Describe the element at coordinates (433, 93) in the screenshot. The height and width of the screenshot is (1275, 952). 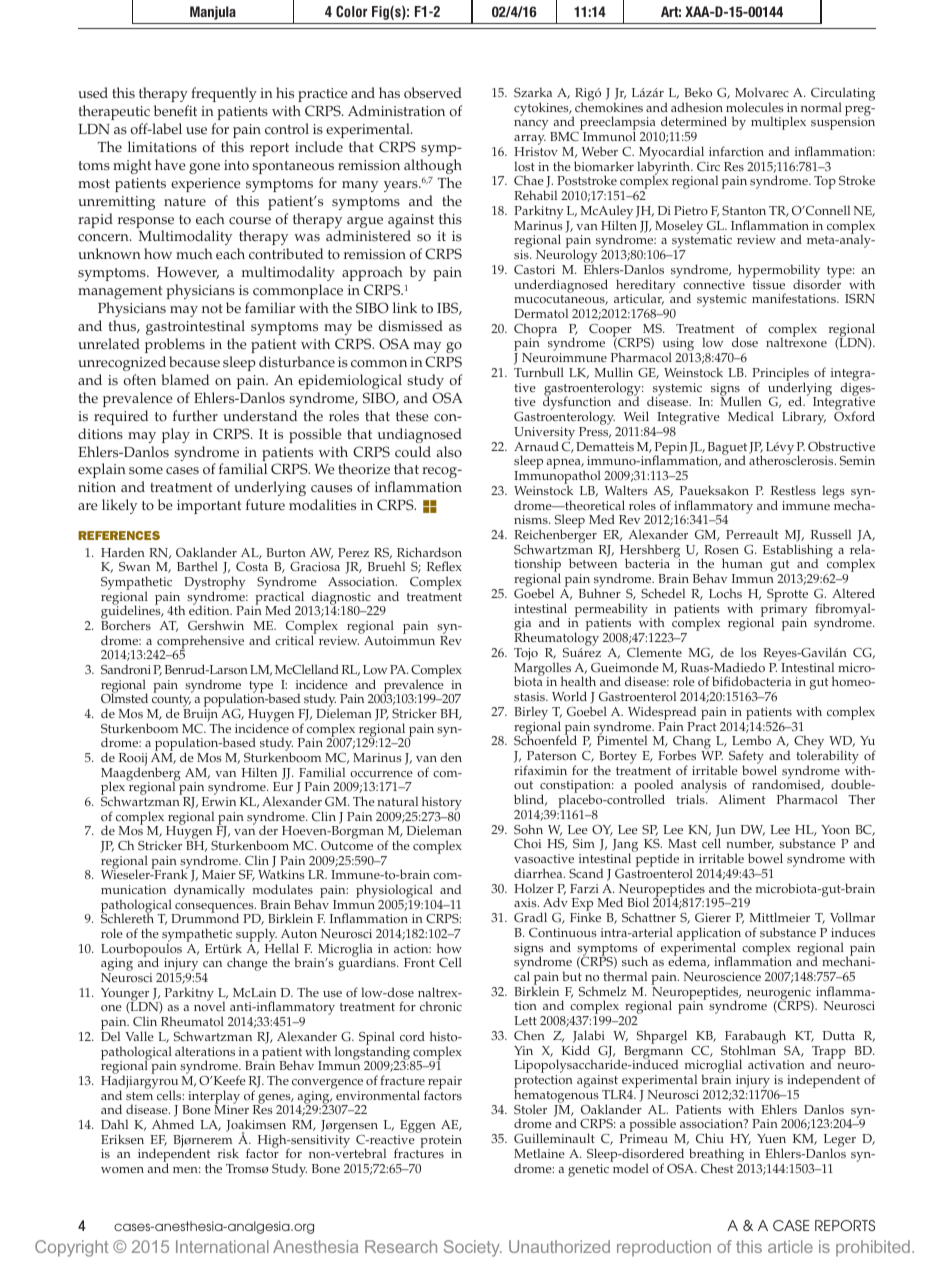
I see `observed` at that location.
